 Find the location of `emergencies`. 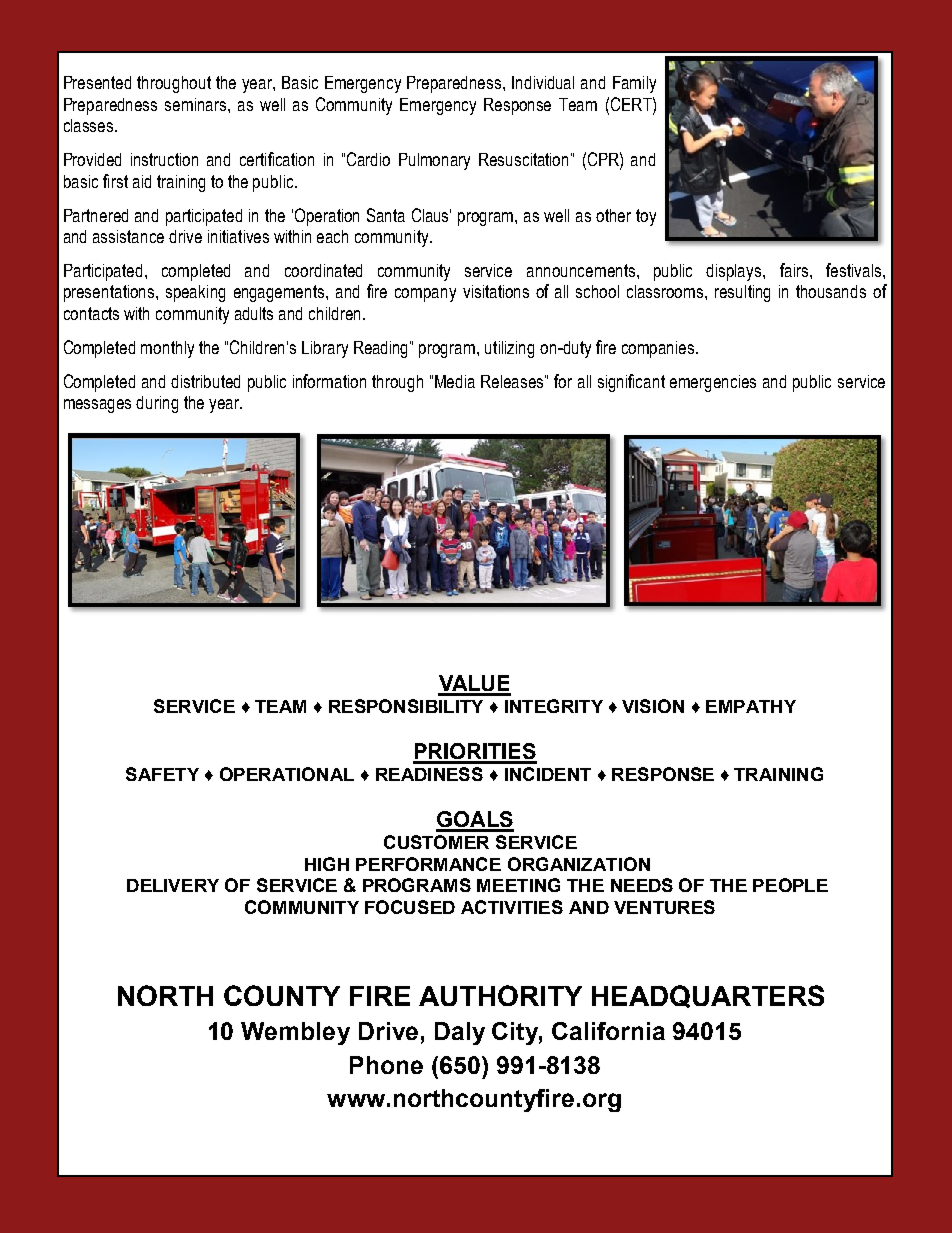

emergencies is located at coordinates (713, 383).
